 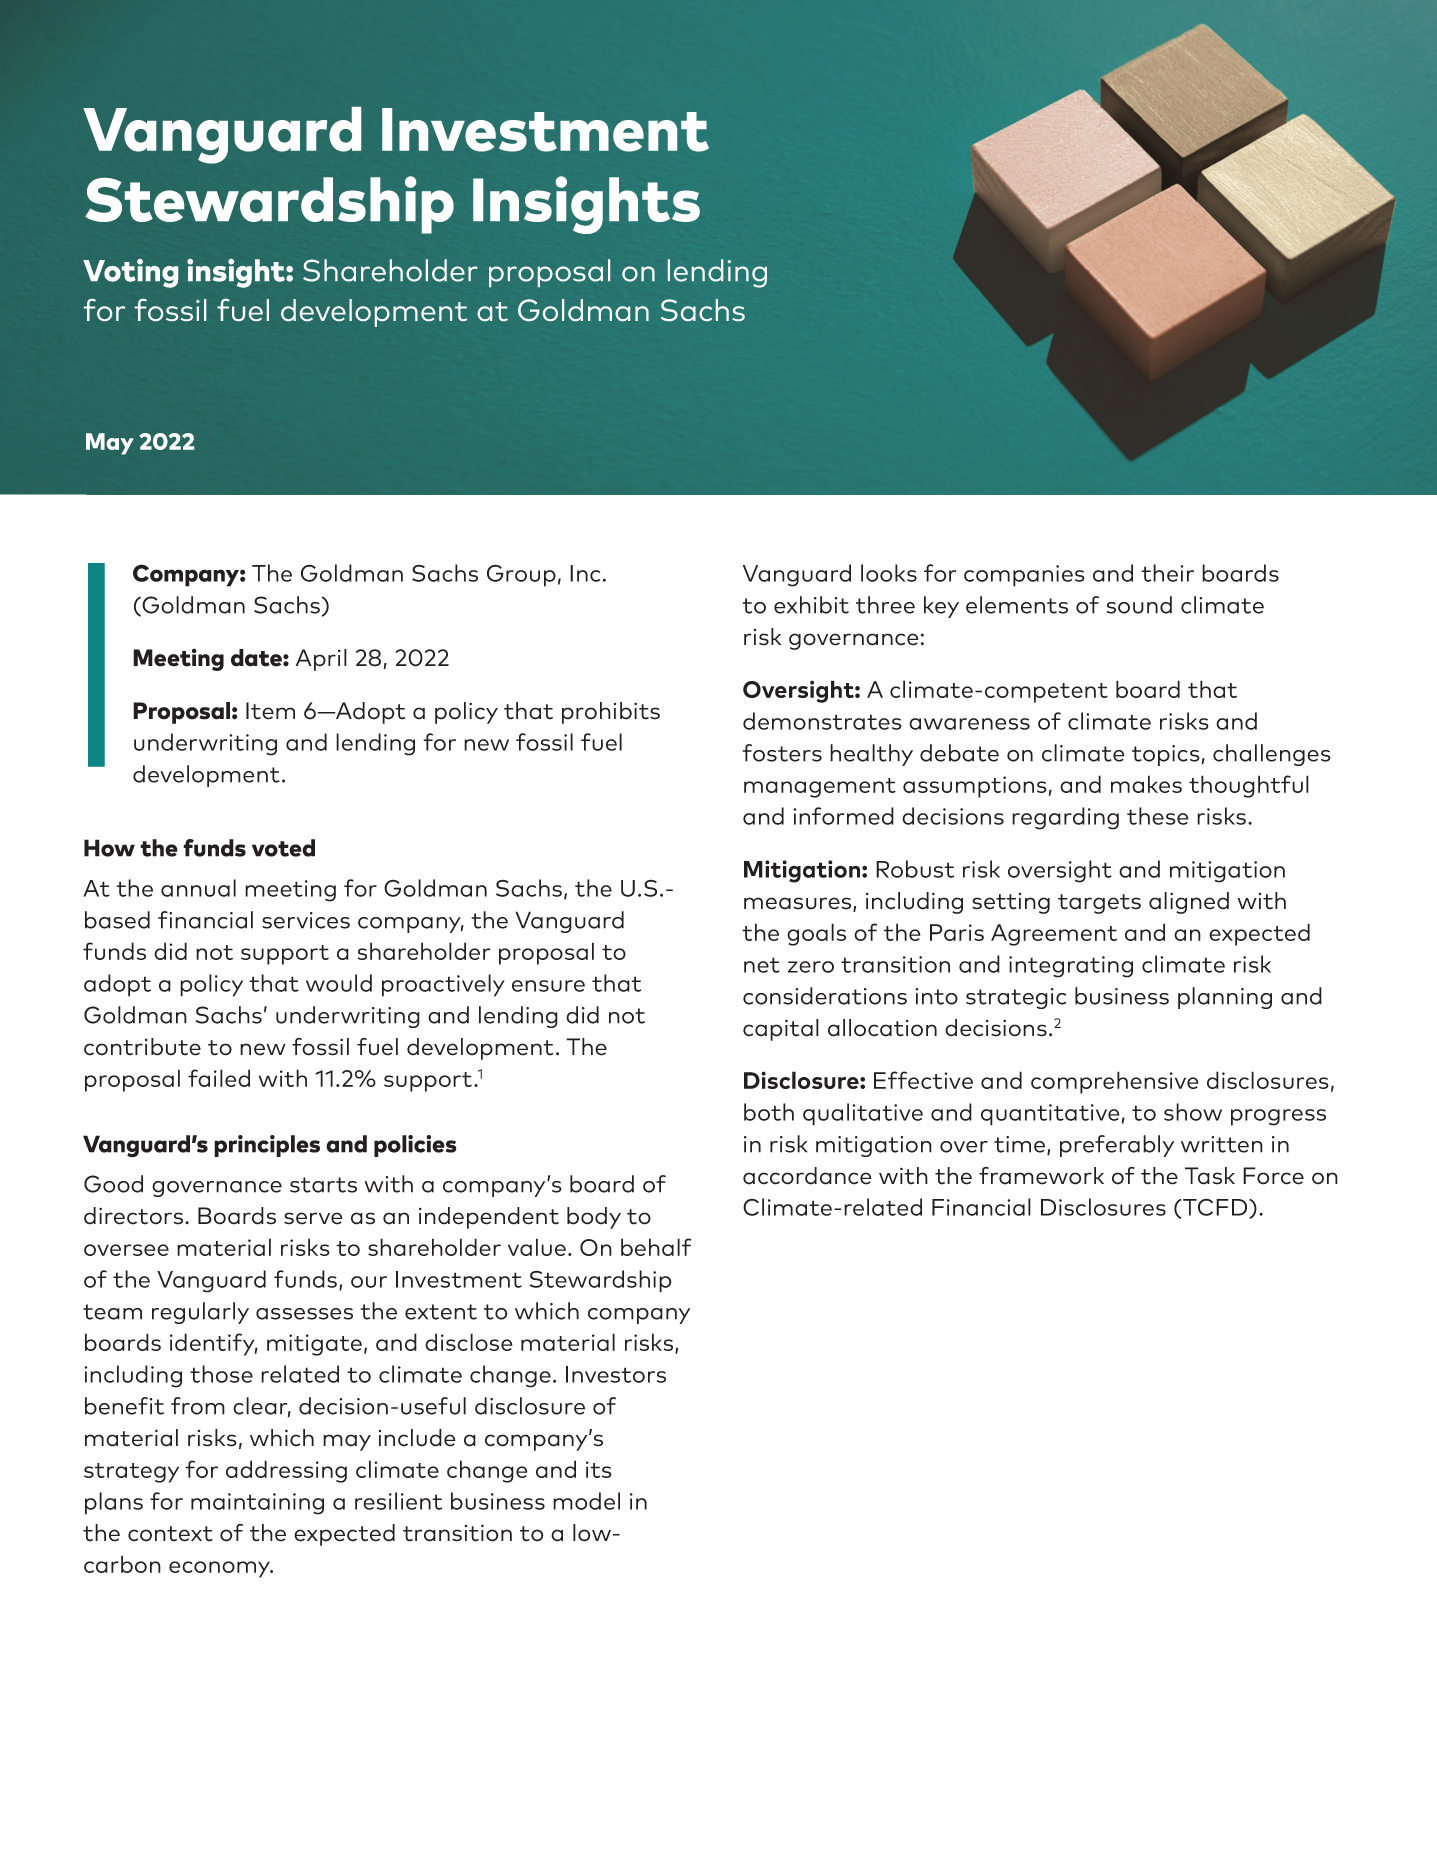 I want to click on Voting, so click(x=130, y=273).
